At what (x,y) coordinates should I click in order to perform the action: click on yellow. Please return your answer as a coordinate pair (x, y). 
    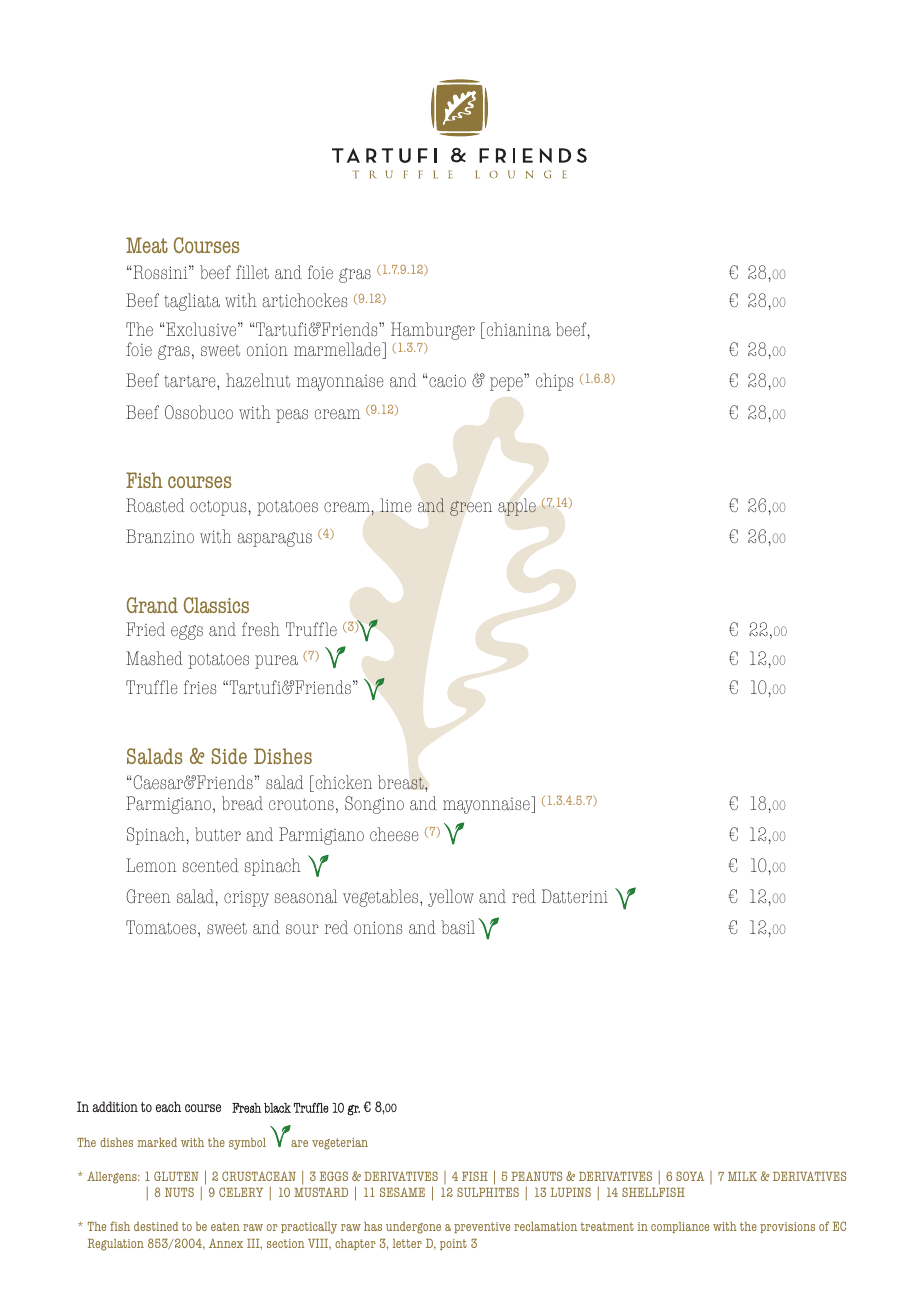
    Looking at the image, I should click on (451, 898).
